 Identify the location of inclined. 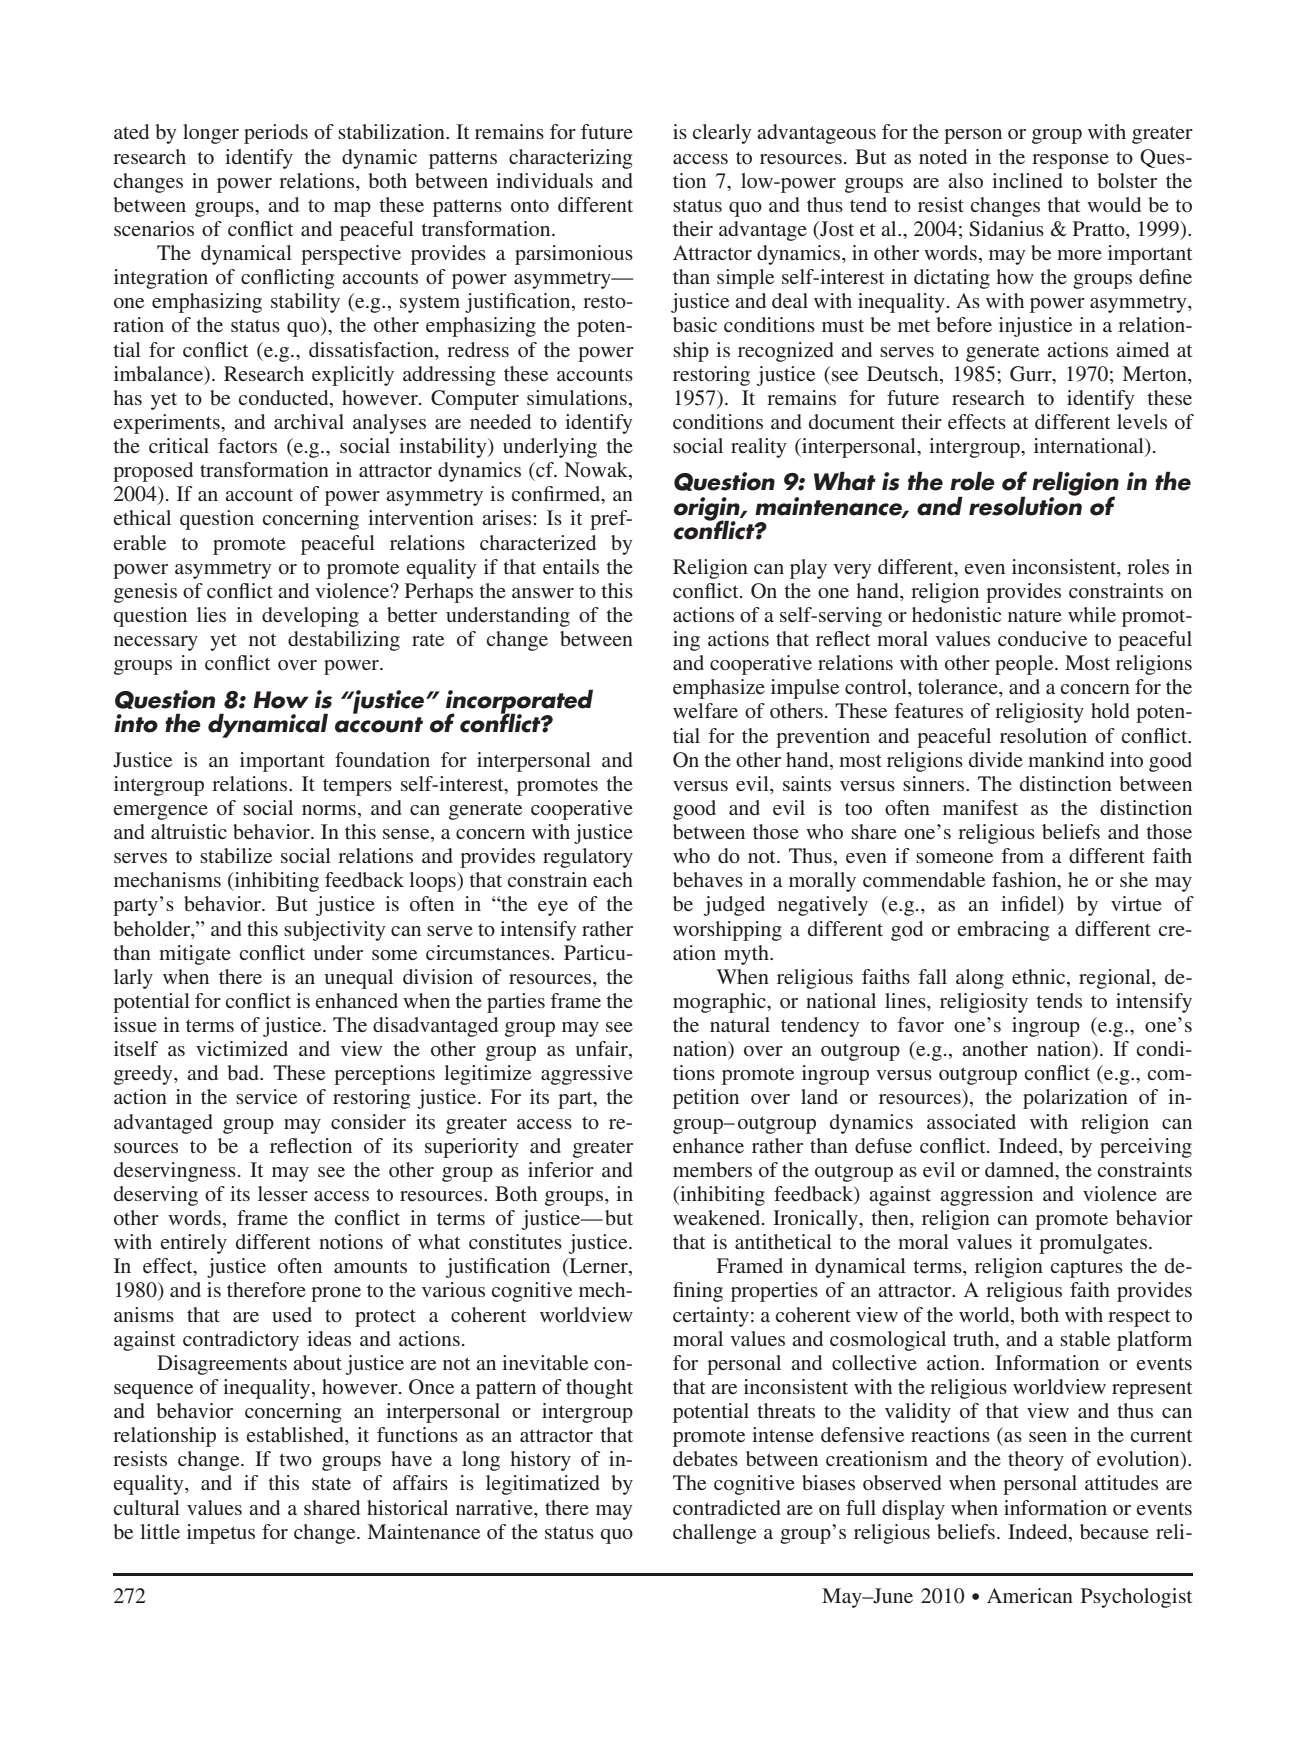
(1027, 180).
